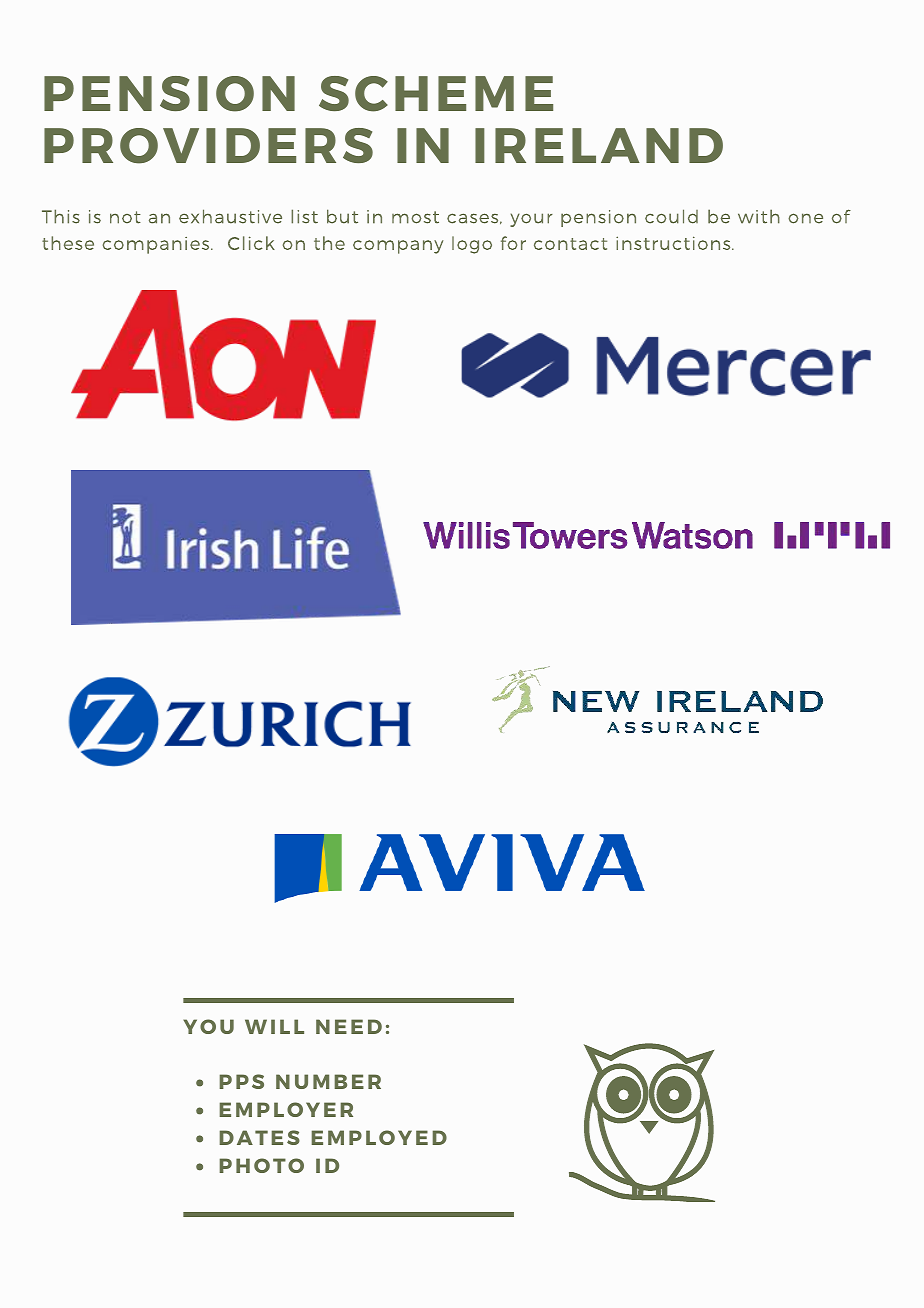 This document has width=924, height=1308. I want to click on companies, so click(157, 245).
